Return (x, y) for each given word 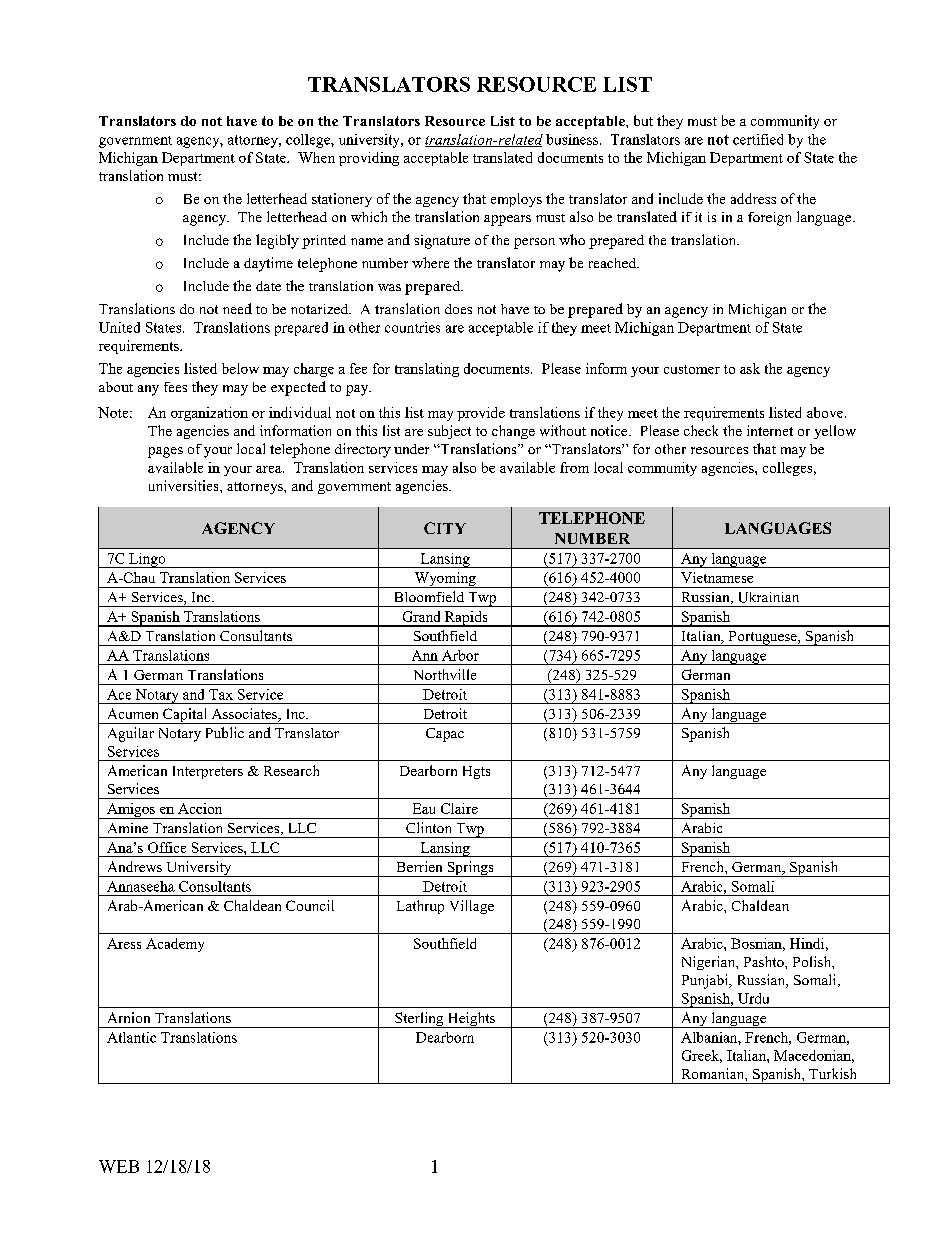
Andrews (135, 866)
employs (516, 200)
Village (472, 907)
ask (750, 368)
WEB (119, 1166)
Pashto (765, 961)
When (316, 157)
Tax (221, 694)
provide (481, 414)
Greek (702, 1056)
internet (770, 430)
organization (209, 414)
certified (758, 139)
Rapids (466, 619)
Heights (471, 1020)
